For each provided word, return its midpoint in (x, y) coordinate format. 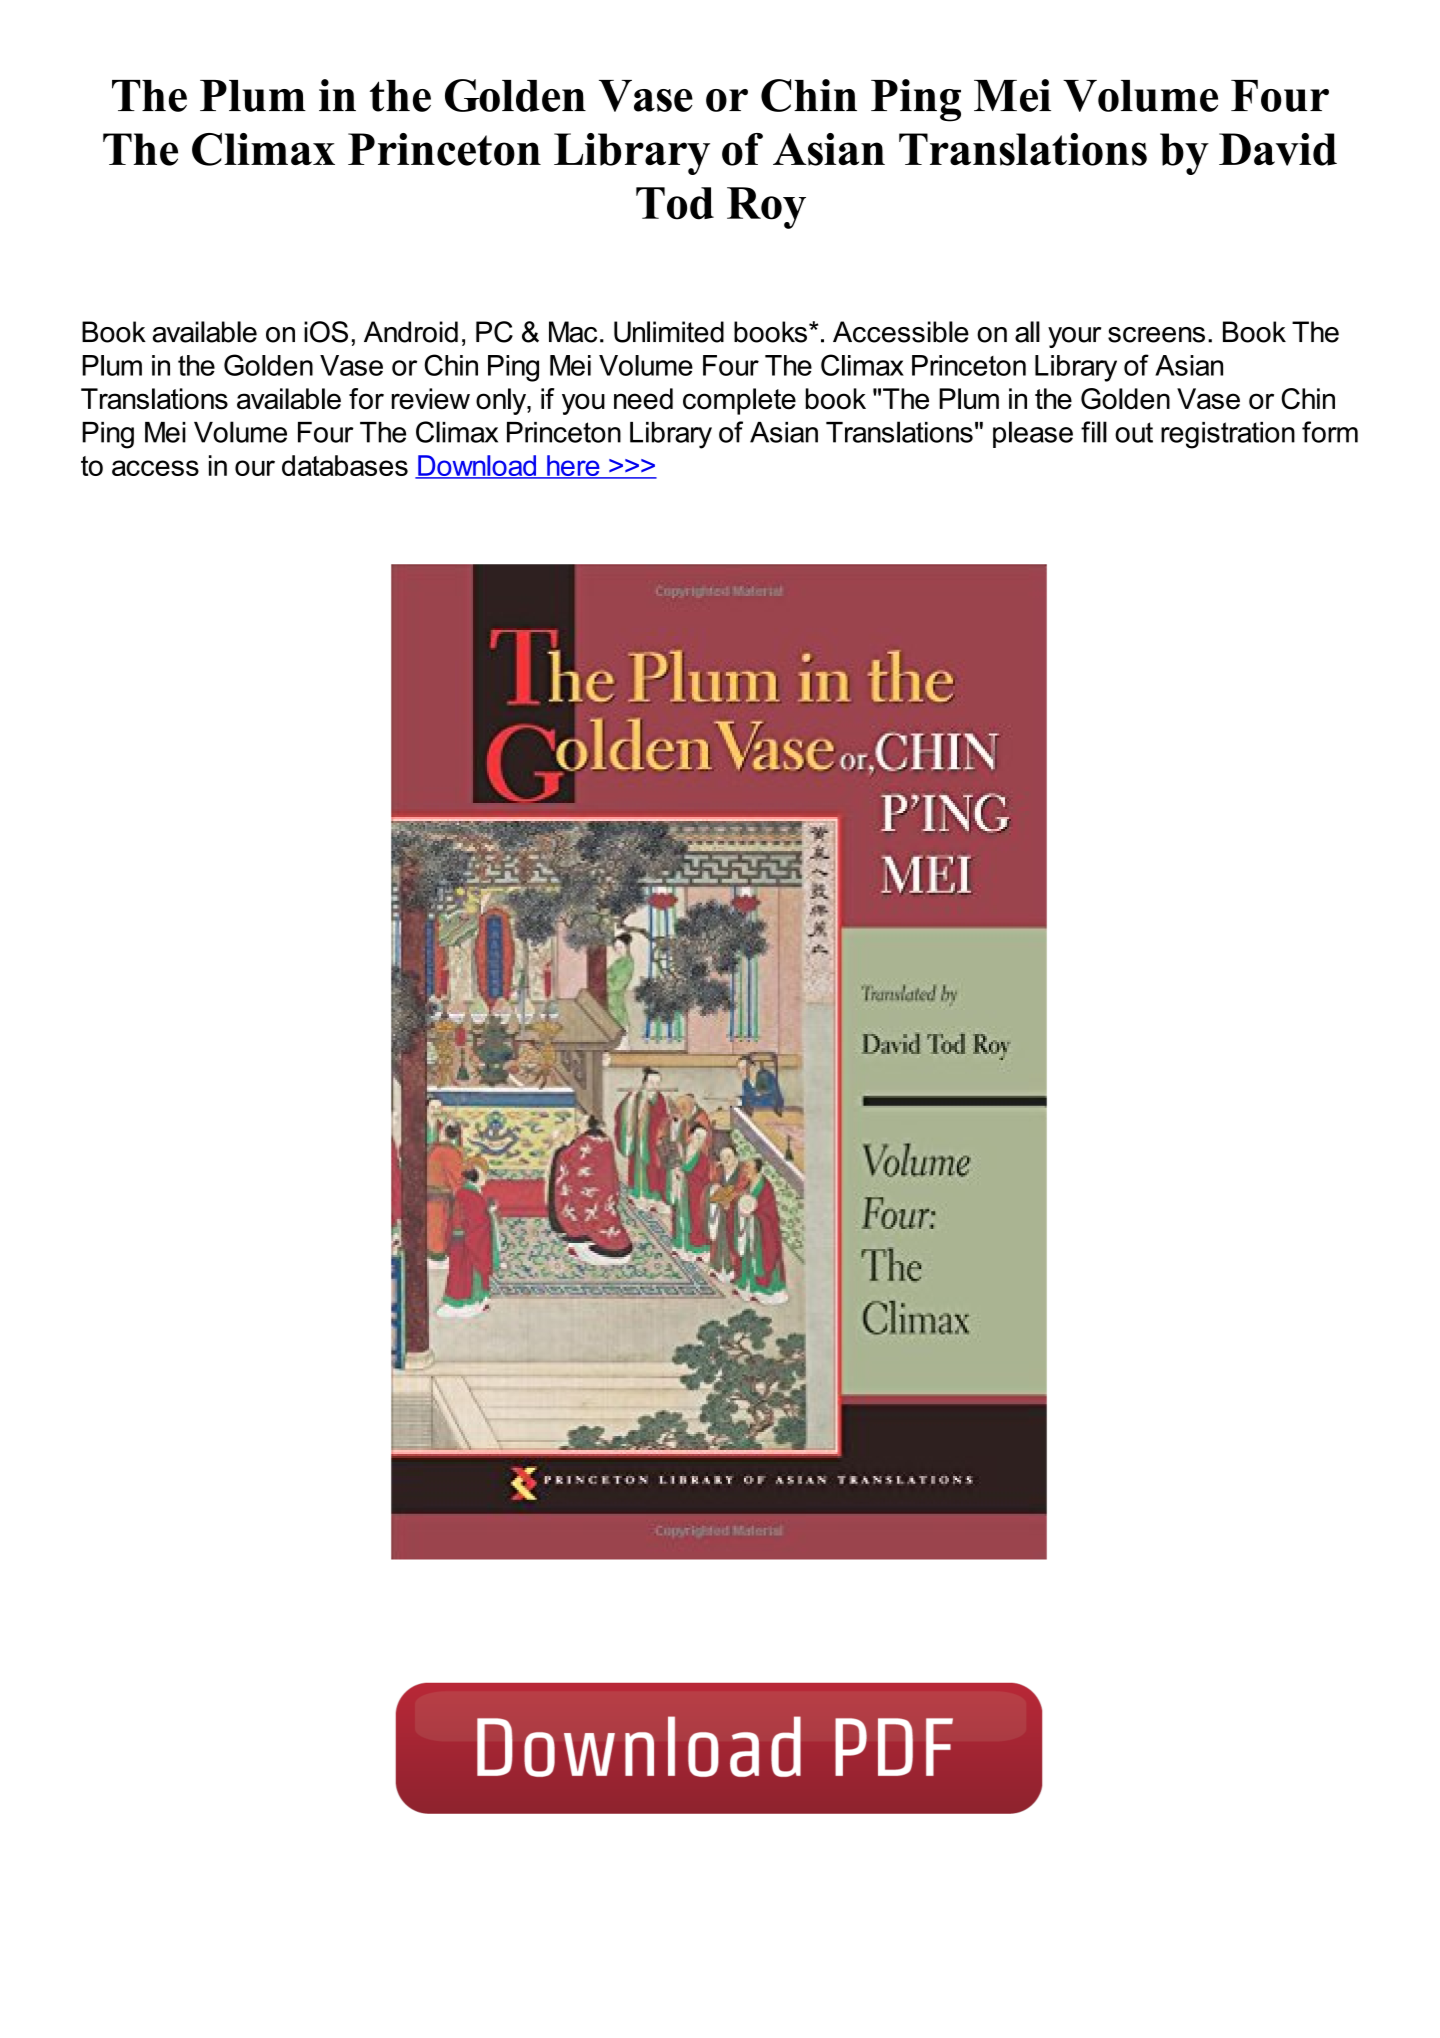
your (1074, 337)
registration (1228, 435)
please (1033, 434)
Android (411, 332)
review (431, 399)
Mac (573, 332)
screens (1156, 335)
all (1027, 332)
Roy (766, 208)
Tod (675, 203)
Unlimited (669, 332)
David (1278, 149)
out (1134, 432)
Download (477, 467)
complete (739, 401)
